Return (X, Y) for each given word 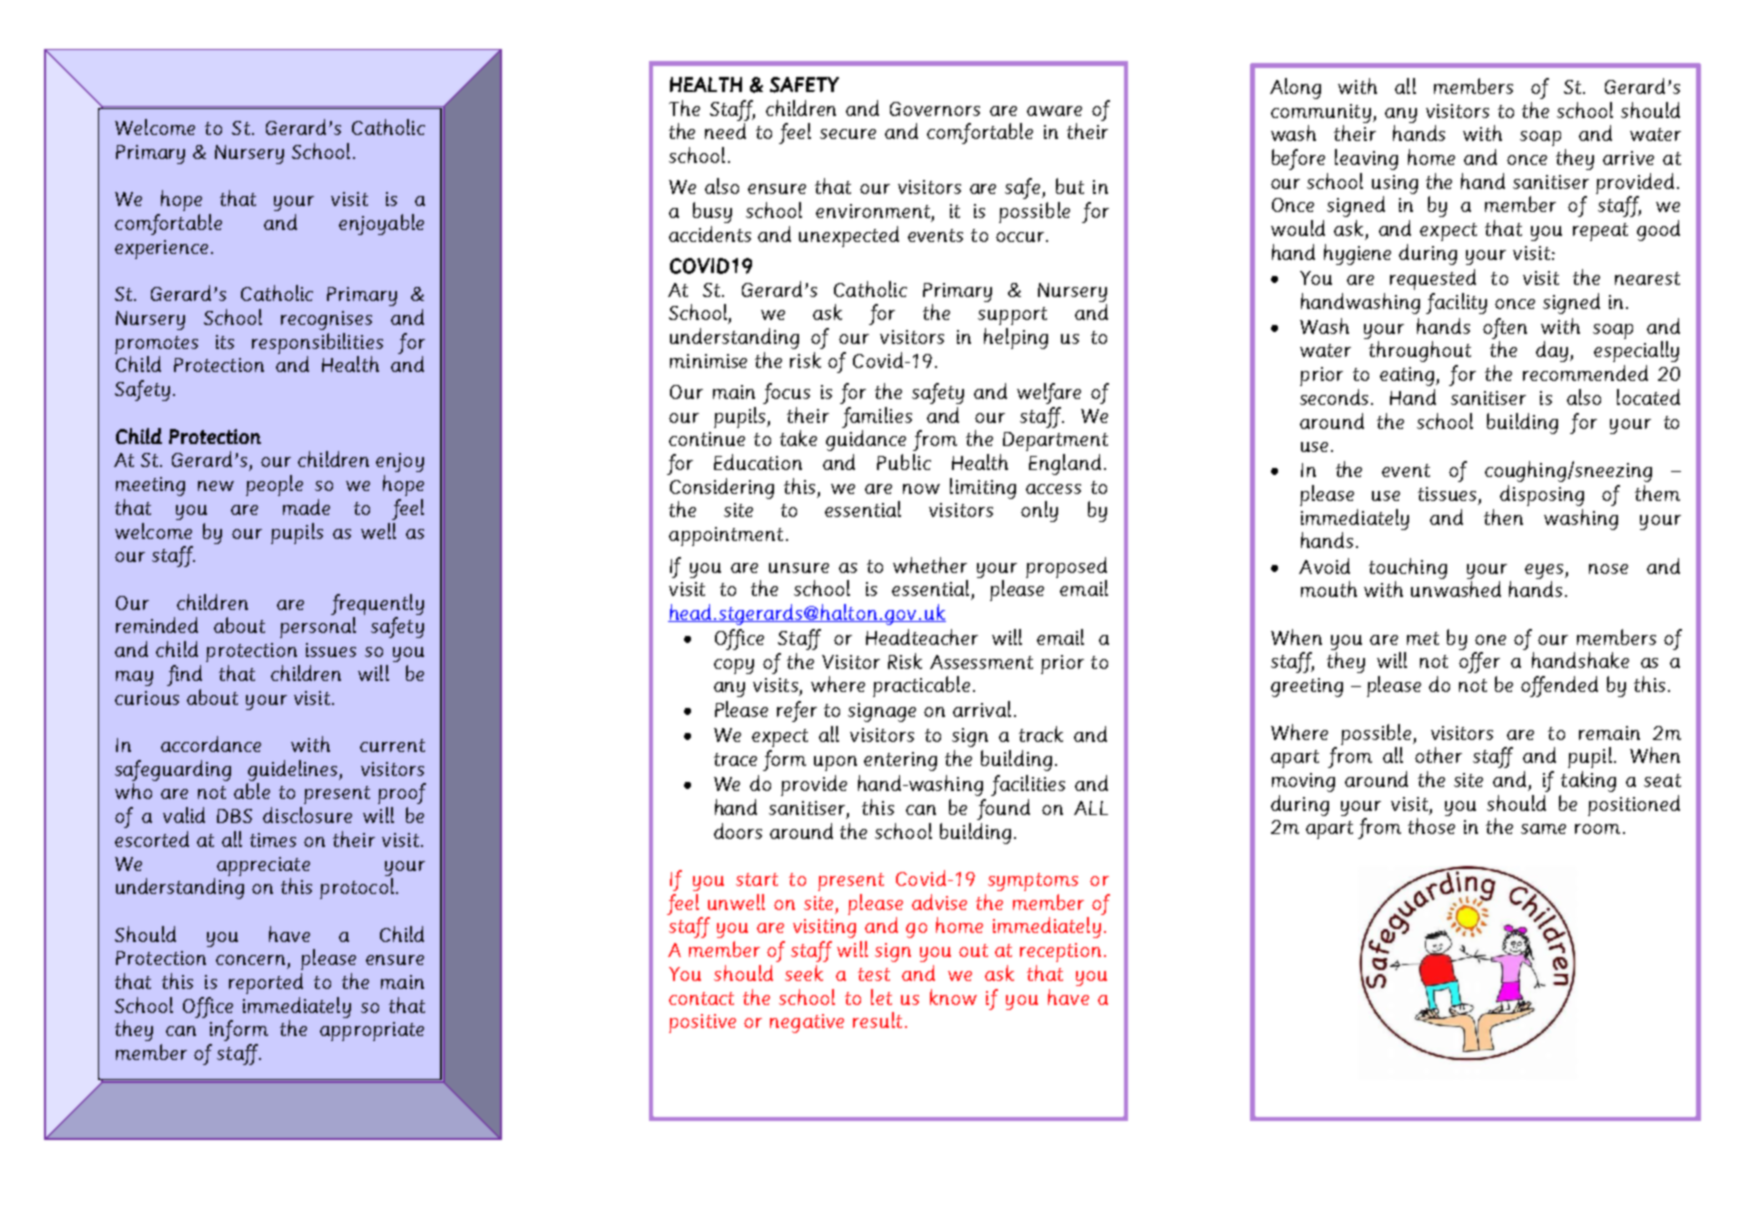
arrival (982, 709)
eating (1408, 376)
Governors (935, 109)
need (725, 131)
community (1321, 113)
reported (266, 983)
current (392, 745)
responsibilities (317, 343)
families (877, 417)
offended (1559, 686)
